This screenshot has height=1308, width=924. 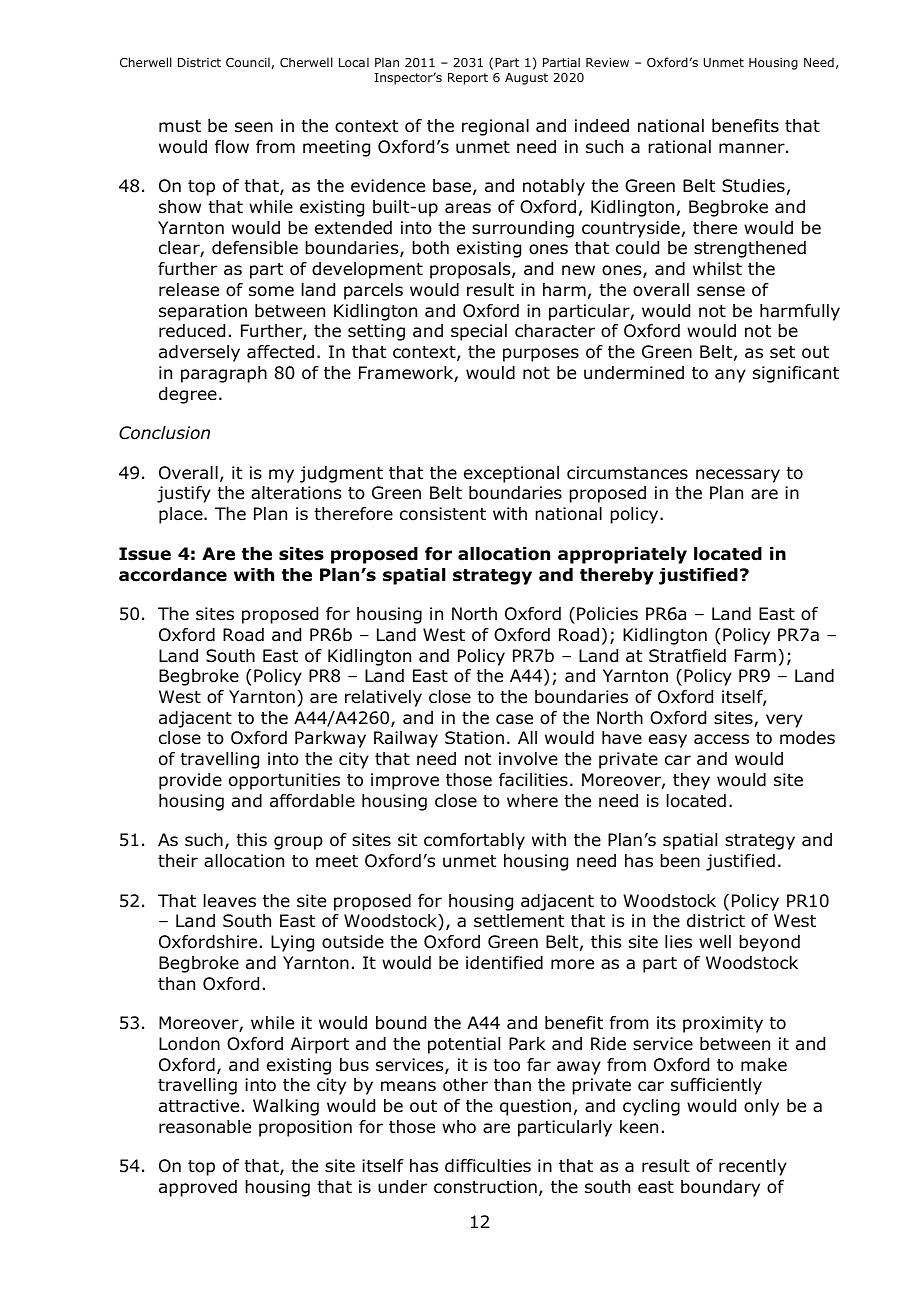 What do you see at coordinates (248, 62) in the screenshot?
I see `Council` at bounding box center [248, 62].
